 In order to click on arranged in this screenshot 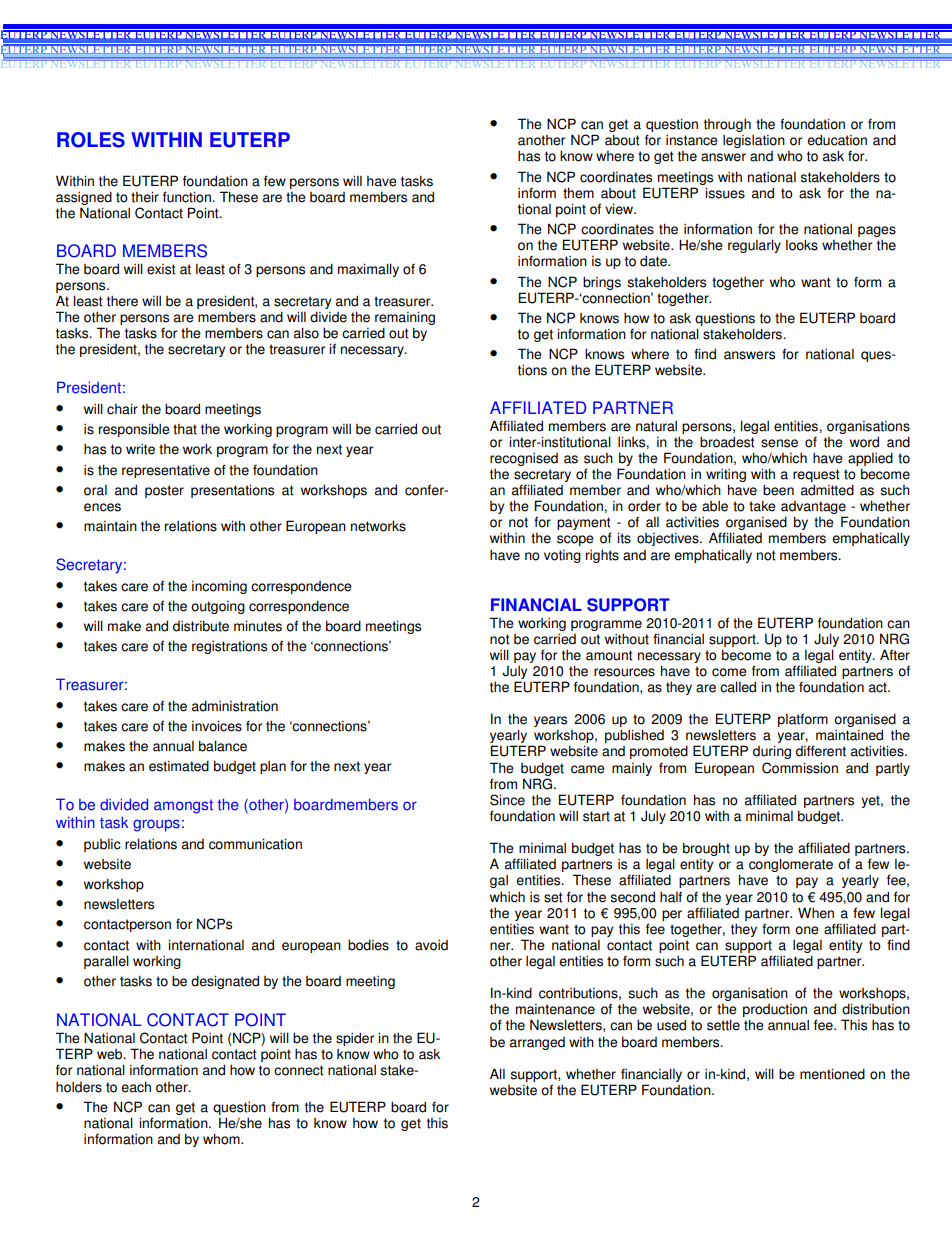, I will do `click(537, 1043)`.
